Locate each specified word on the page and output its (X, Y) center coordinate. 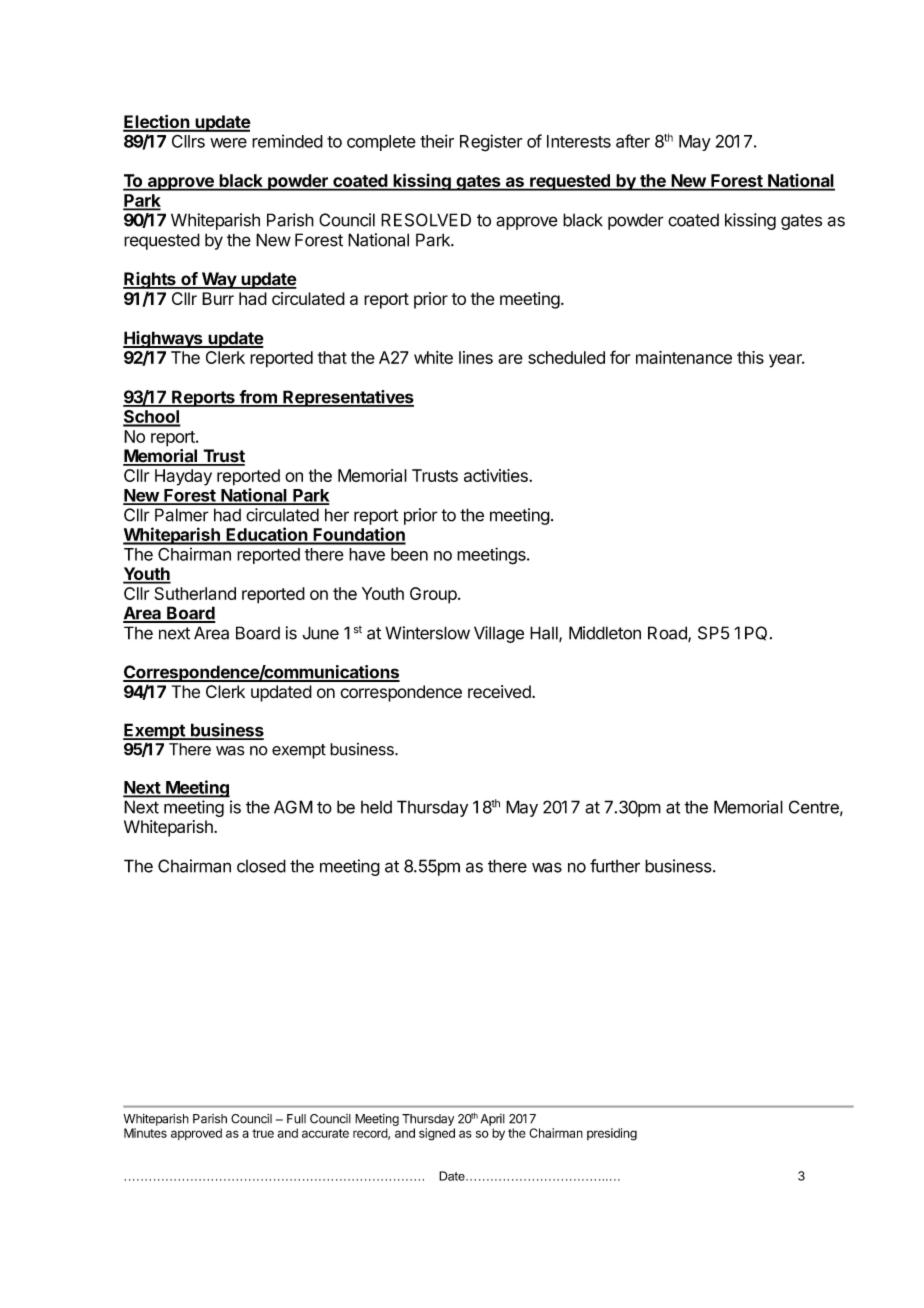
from (258, 398)
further (615, 866)
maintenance (684, 357)
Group (433, 595)
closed (261, 866)
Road (668, 634)
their (437, 141)
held (376, 807)
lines (476, 357)
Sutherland (195, 593)
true (263, 1133)
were (228, 143)
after (633, 141)
